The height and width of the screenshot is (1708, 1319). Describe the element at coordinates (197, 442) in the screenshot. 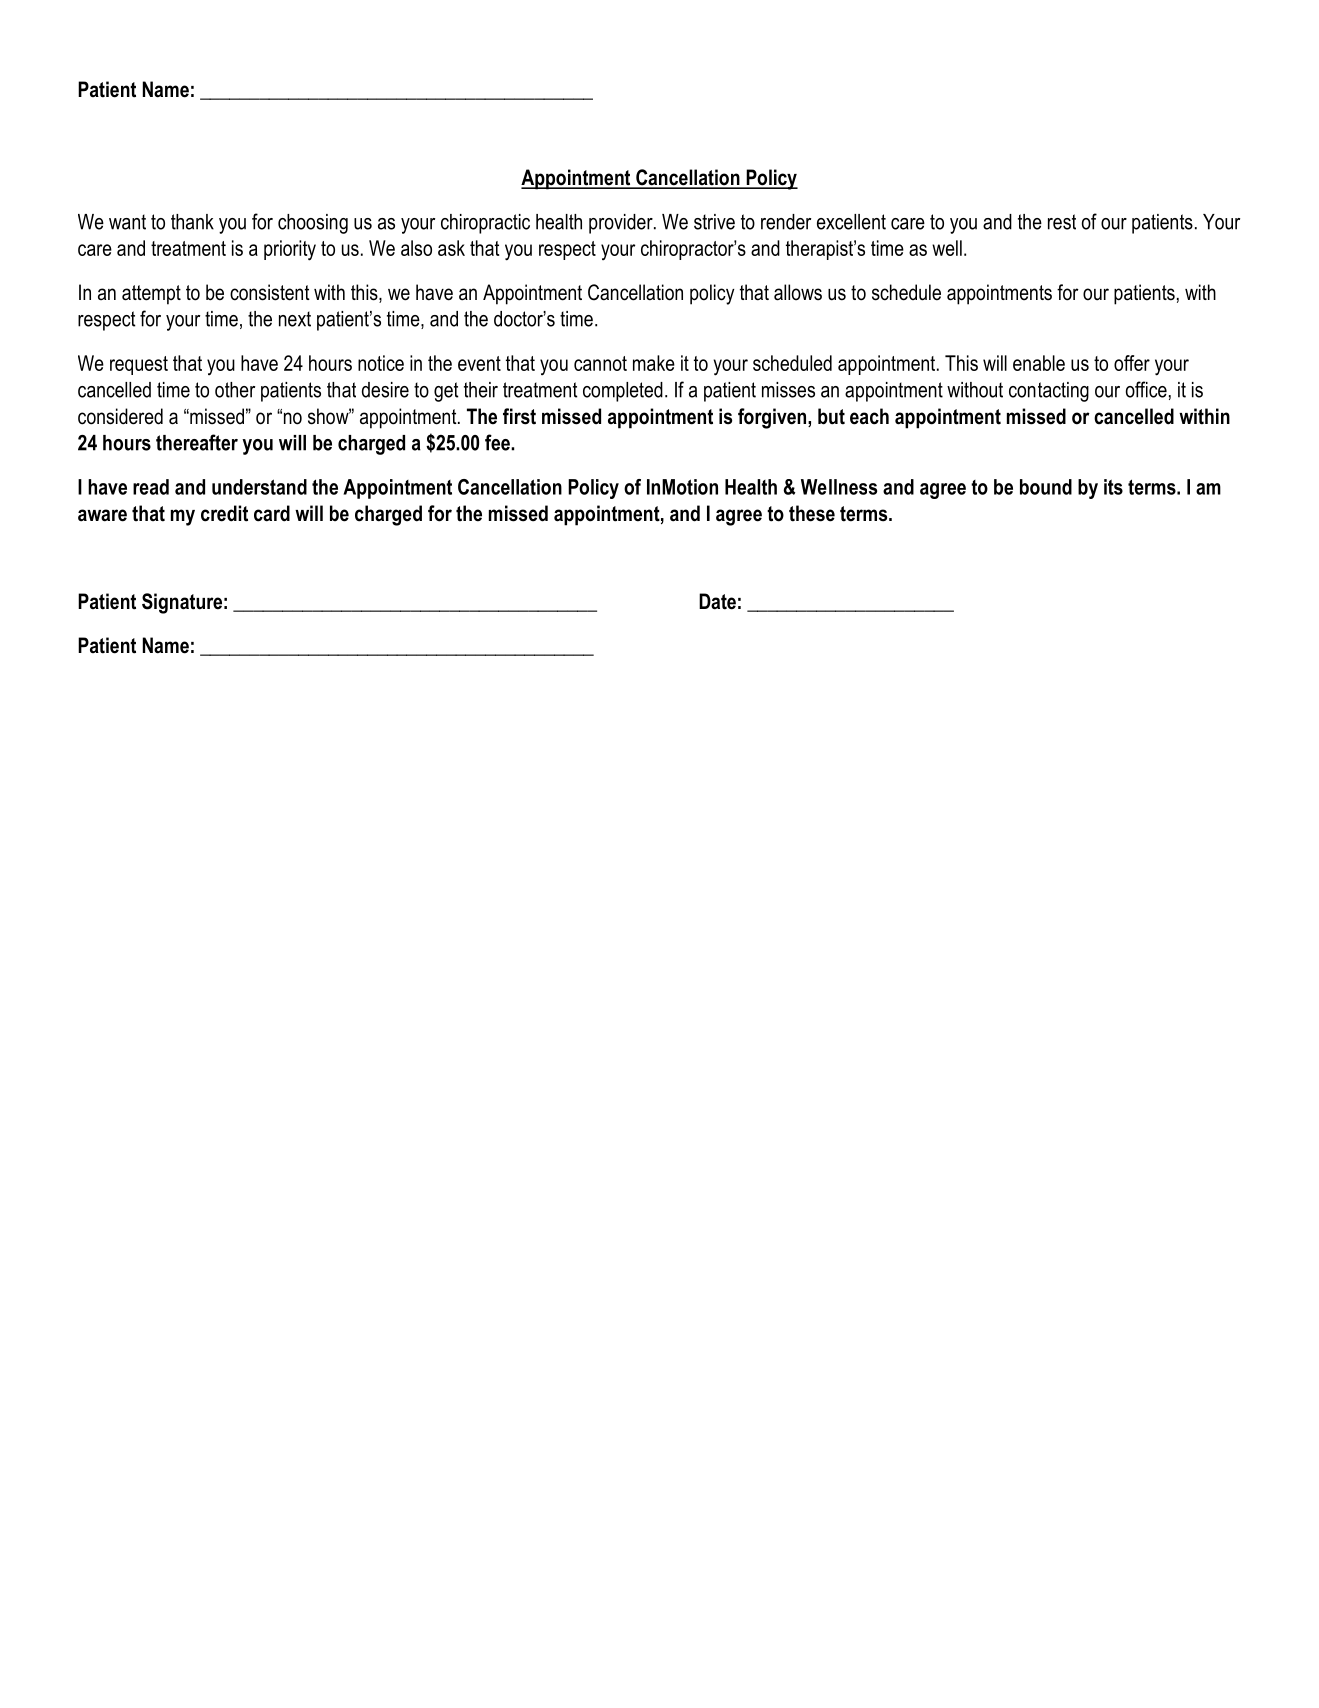

I see `thereafter` at that location.
